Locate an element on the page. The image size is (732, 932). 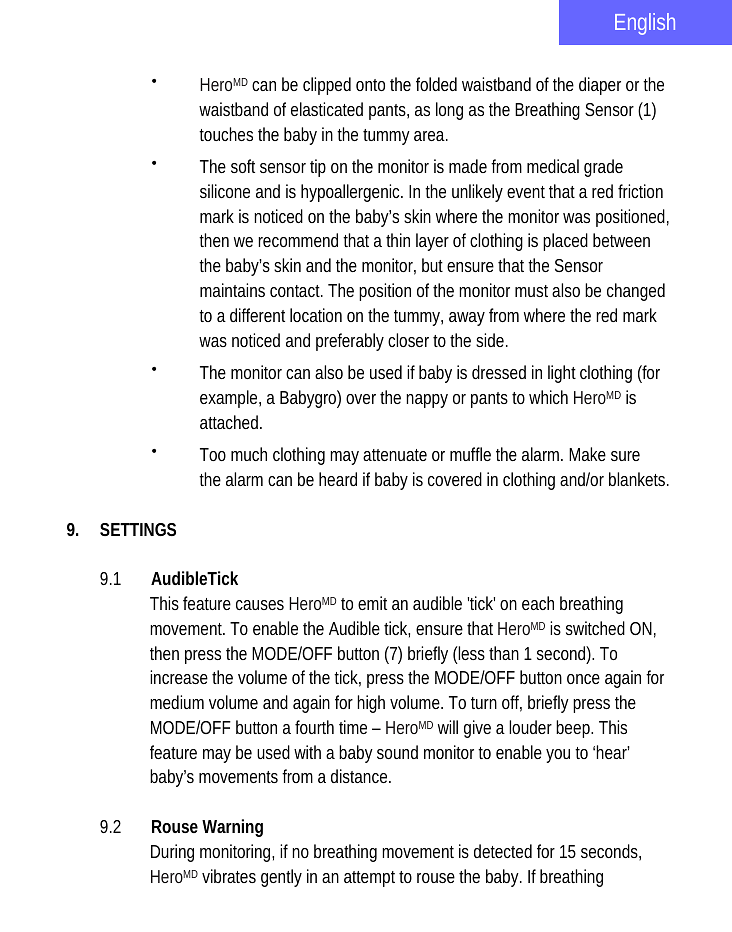
touches is located at coordinates (226, 134).
